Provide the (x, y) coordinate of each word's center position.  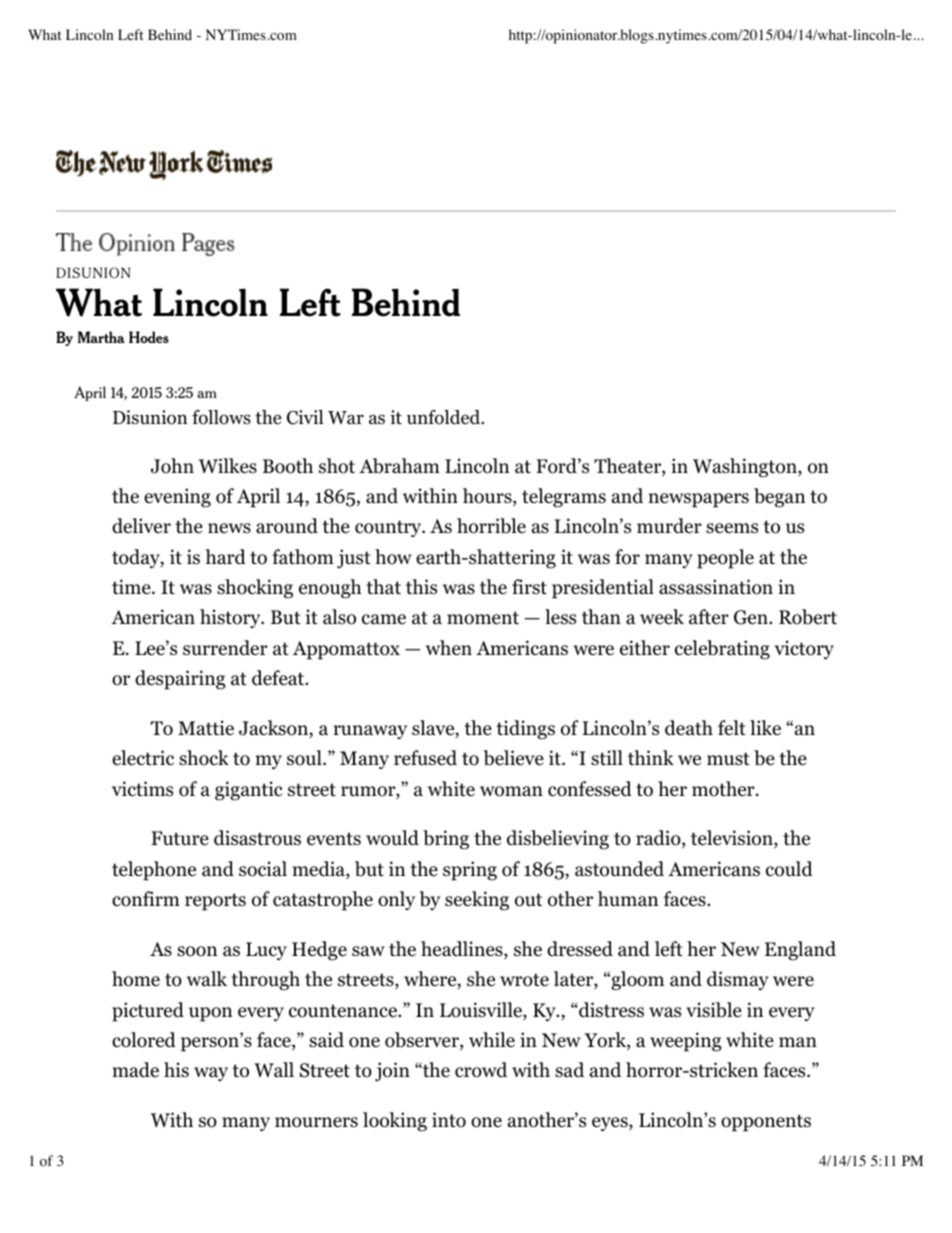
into (449, 1120)
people (725, 559)
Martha (101, 337)
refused (425, 758)
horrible (491, 526)
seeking (477, 901)
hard (225, 557)
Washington (746, 468)
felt (732, 727)
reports (215, 902)
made (135, 1070)
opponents (766, 1123)
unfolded (445, 417)
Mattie (206, 728)
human (628, 899)
